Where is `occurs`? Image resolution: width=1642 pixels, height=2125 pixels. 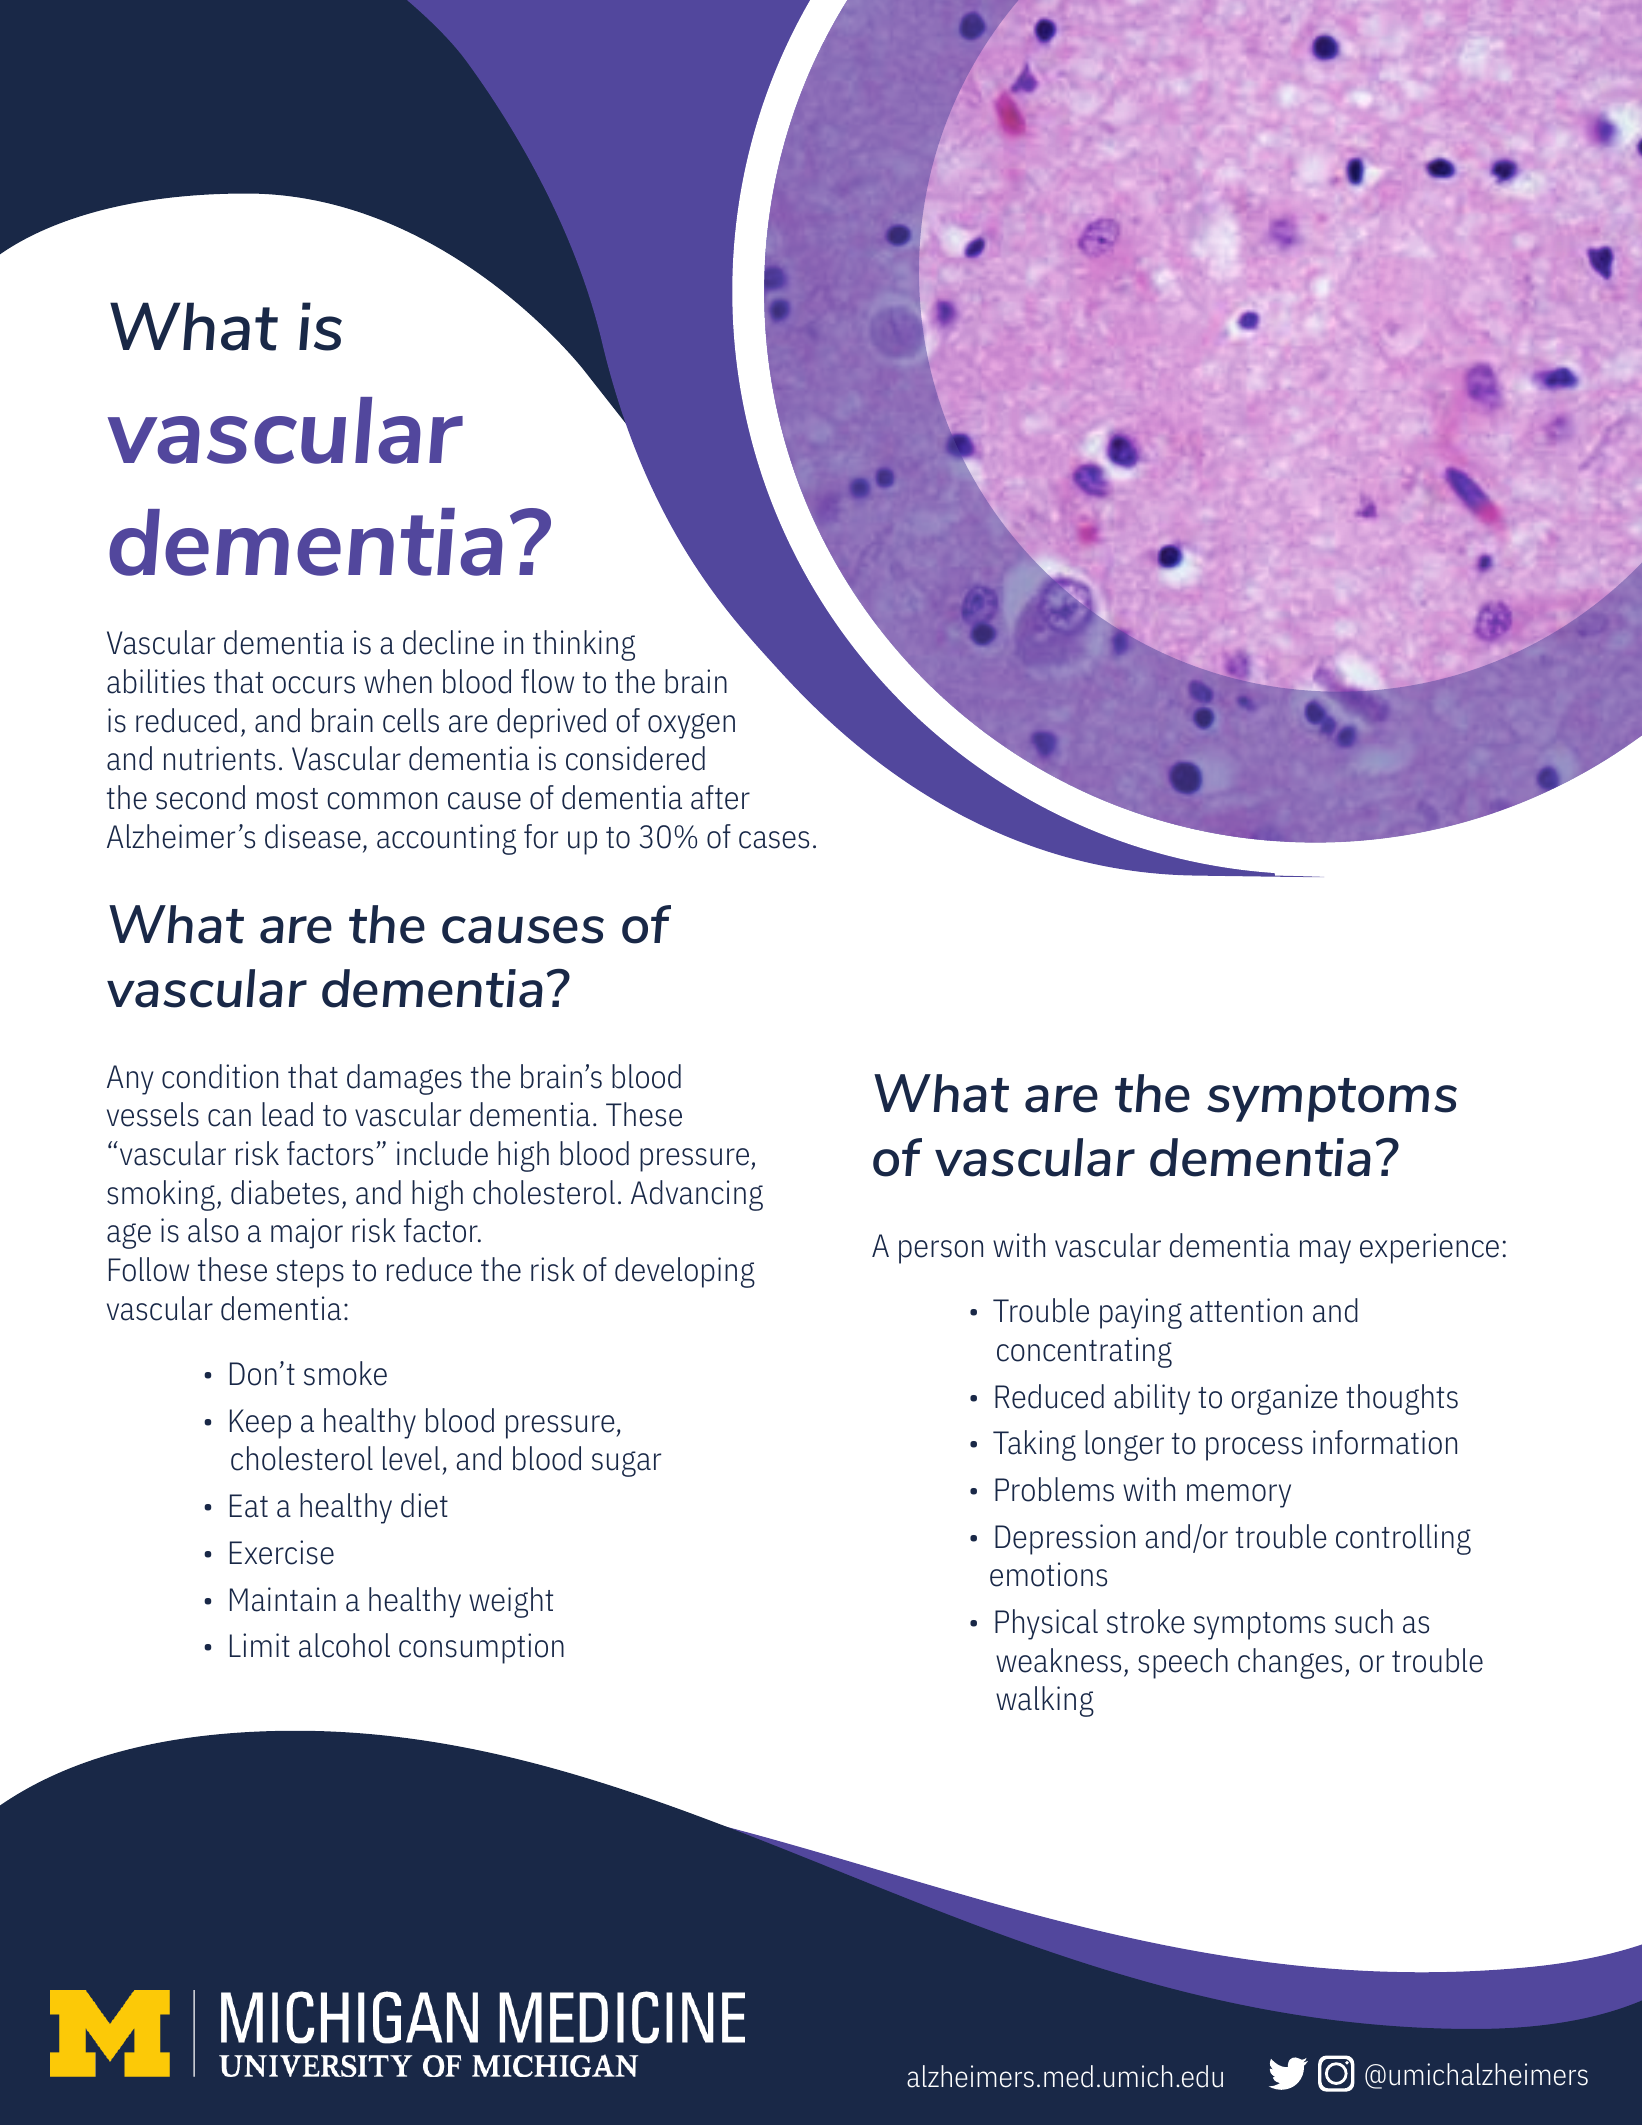
occurs is located at coordinates (313, 685).
